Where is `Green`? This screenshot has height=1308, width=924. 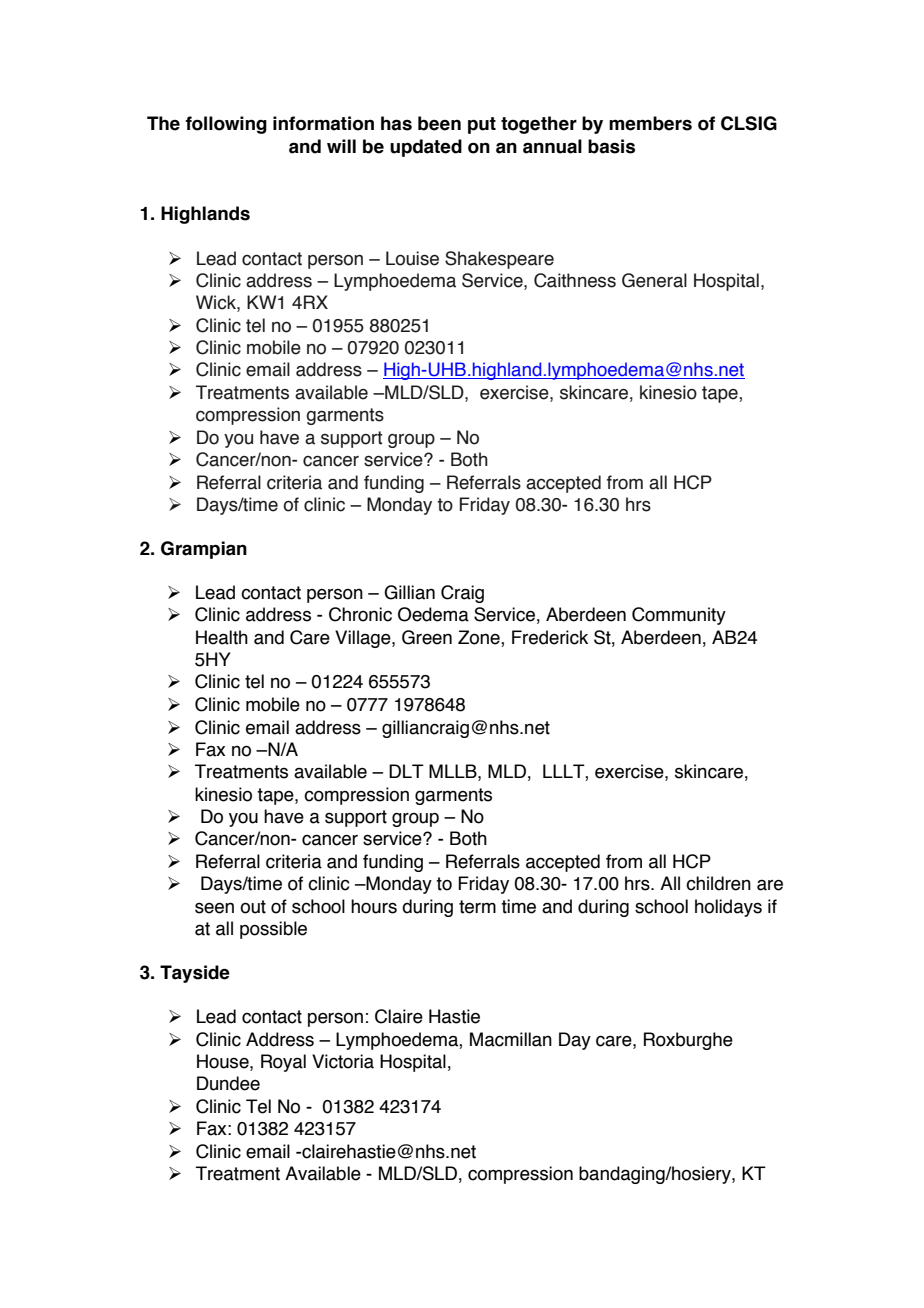 Green is located at coordinates (427, 637).
